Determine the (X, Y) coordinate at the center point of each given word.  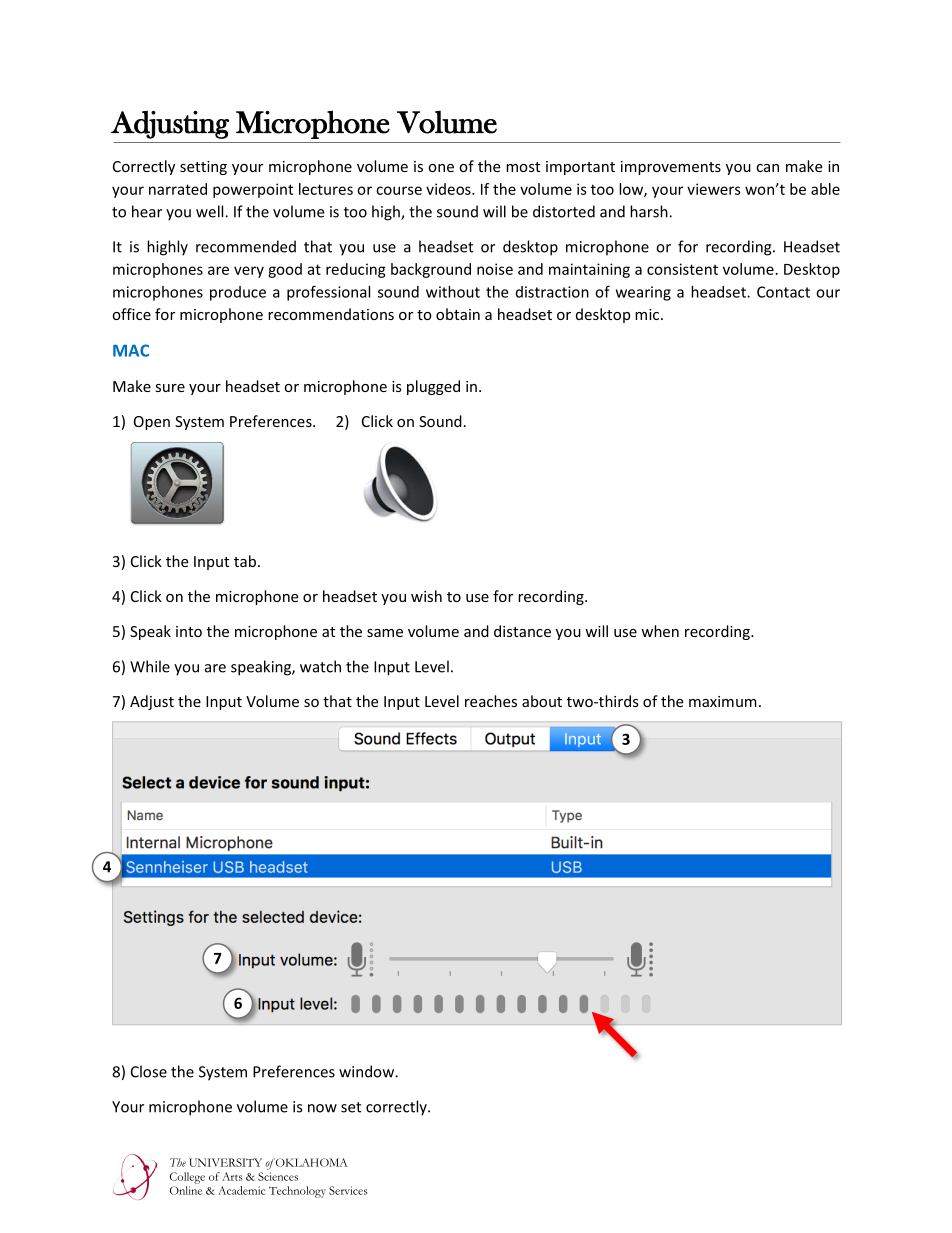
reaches (491, 701)
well (211, 211)
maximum (723, 701)
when (660, 631)
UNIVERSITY (225, 1162)
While (150, 666)
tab (245, 561)
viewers (714, 189)
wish (426, 596)
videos (449, 189)
